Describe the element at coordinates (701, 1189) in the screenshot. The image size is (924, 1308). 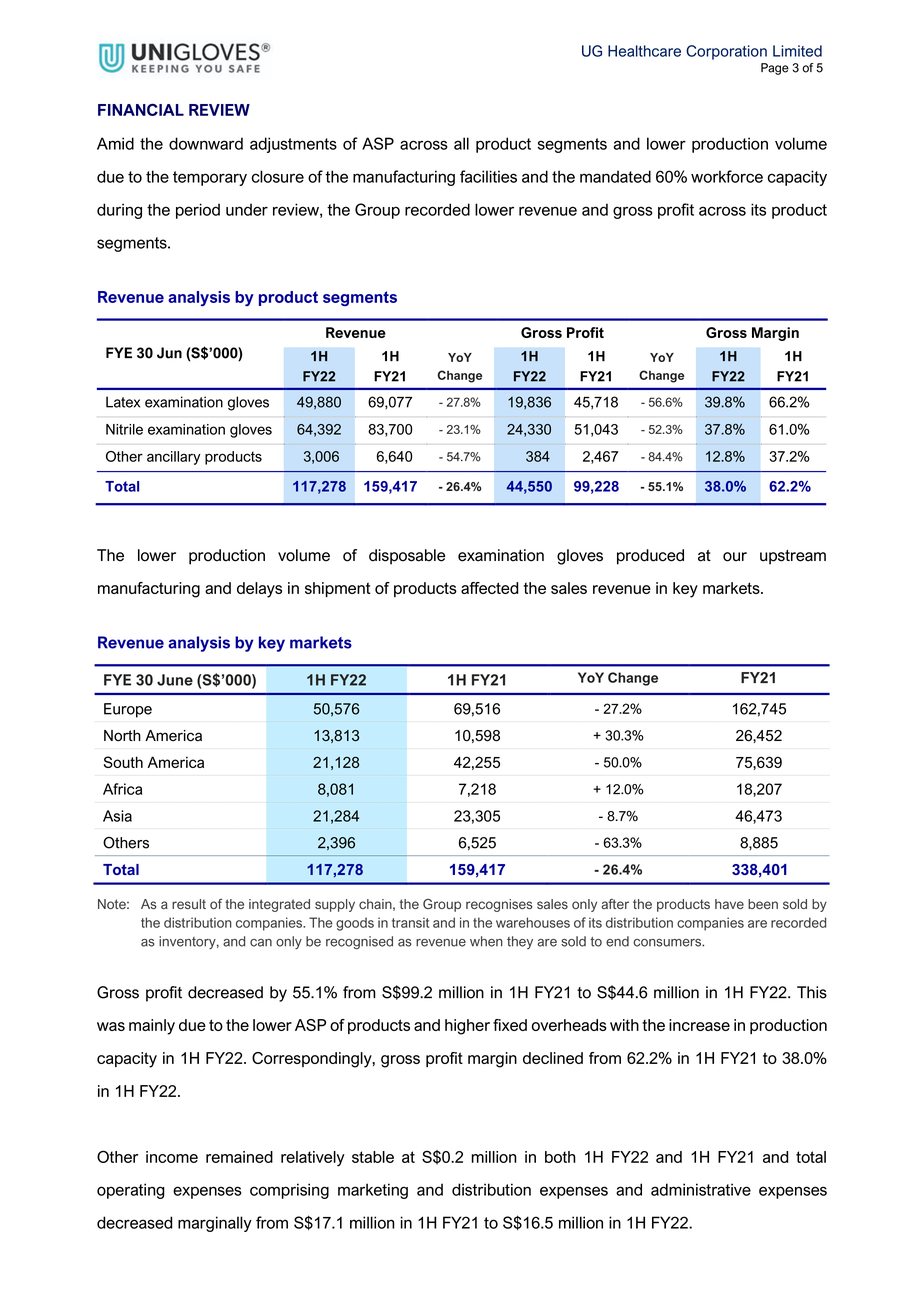
I see `administrative` at that location.
